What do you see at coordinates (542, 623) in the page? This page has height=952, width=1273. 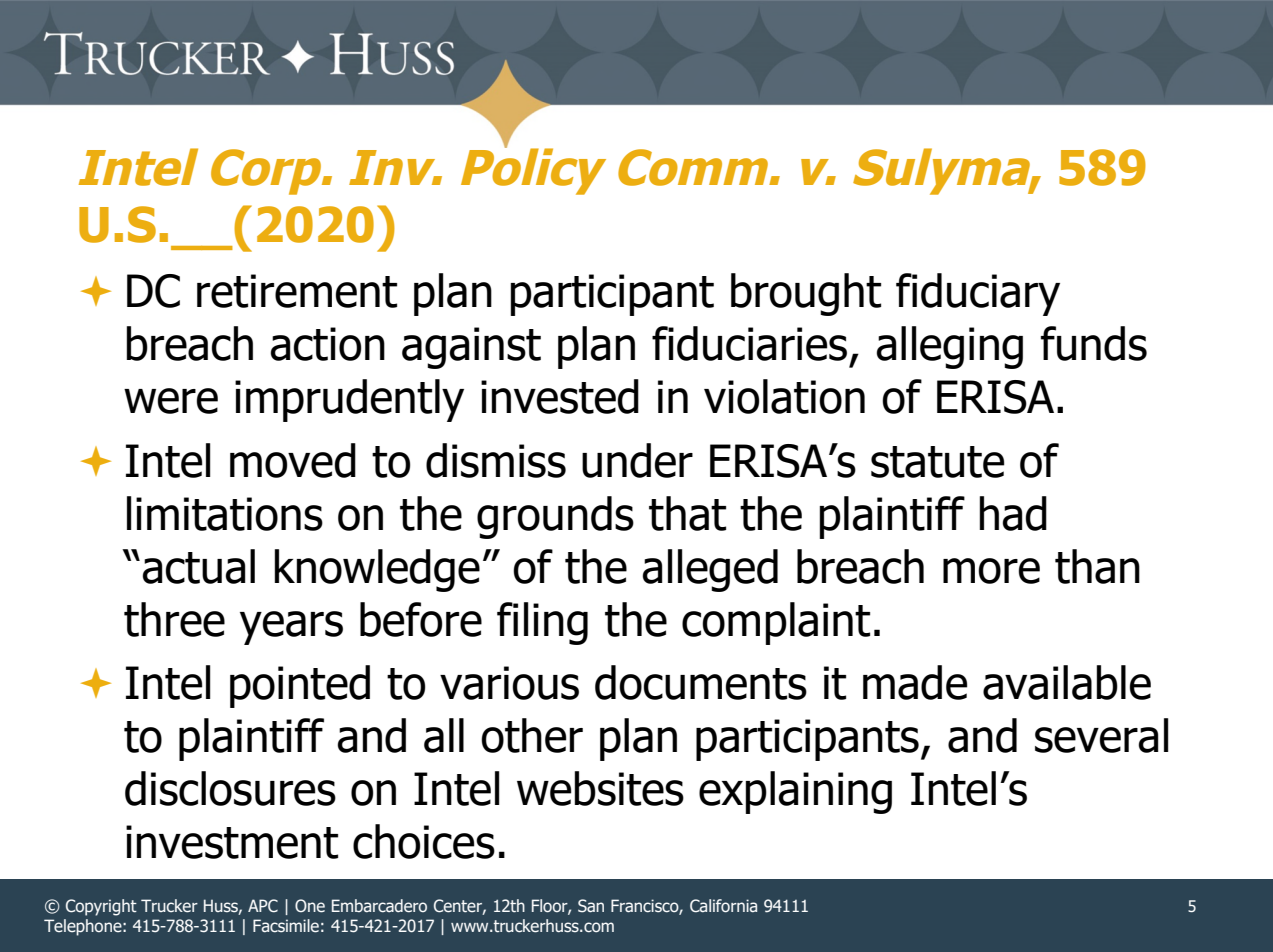 I see `filing` at bounding box center [542, 623].
